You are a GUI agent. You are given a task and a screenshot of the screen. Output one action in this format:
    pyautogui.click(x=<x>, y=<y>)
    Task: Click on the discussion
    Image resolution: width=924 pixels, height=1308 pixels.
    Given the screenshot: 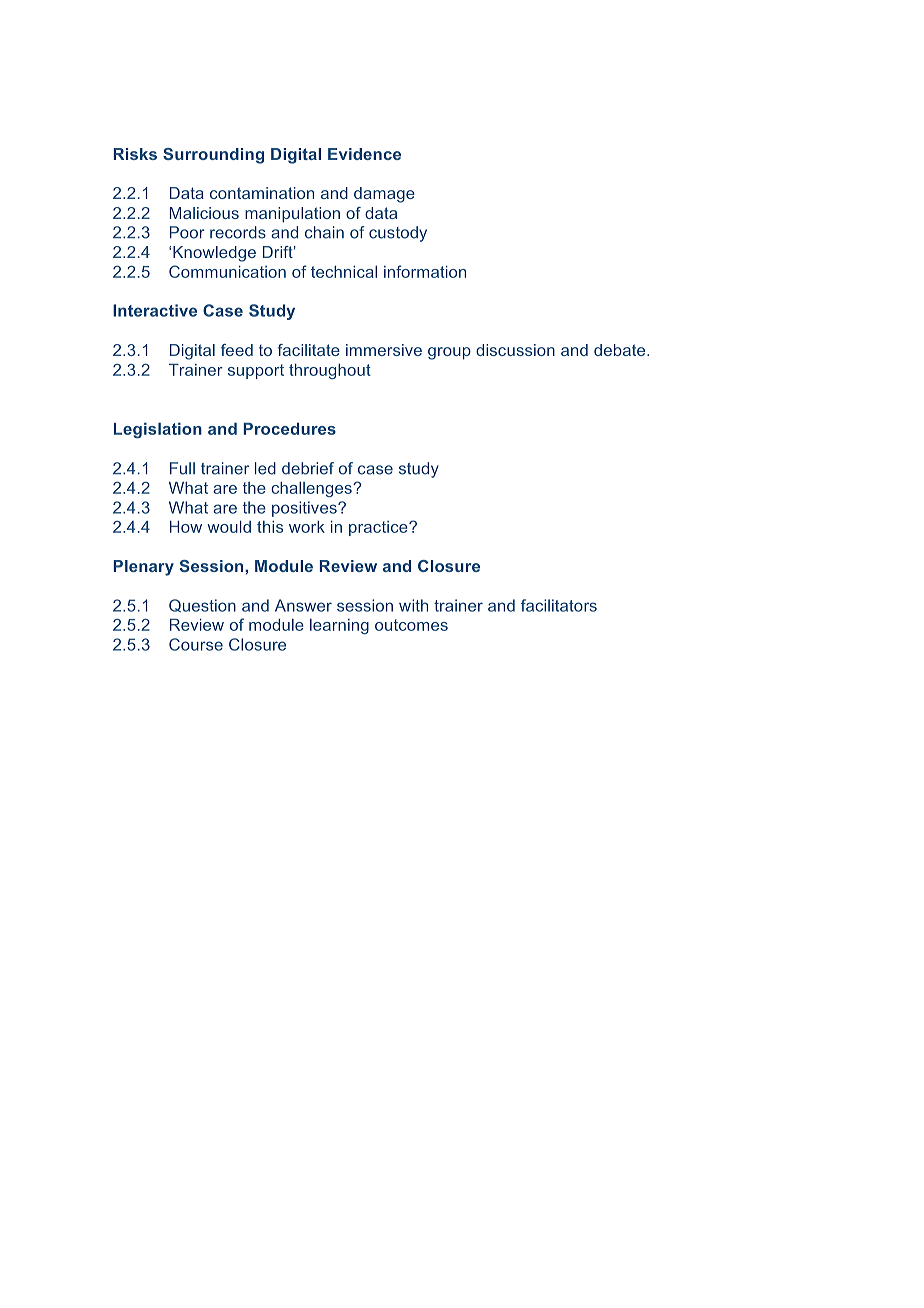 What is the action you would take?
    pyautogui.click(x=515, y=350)
